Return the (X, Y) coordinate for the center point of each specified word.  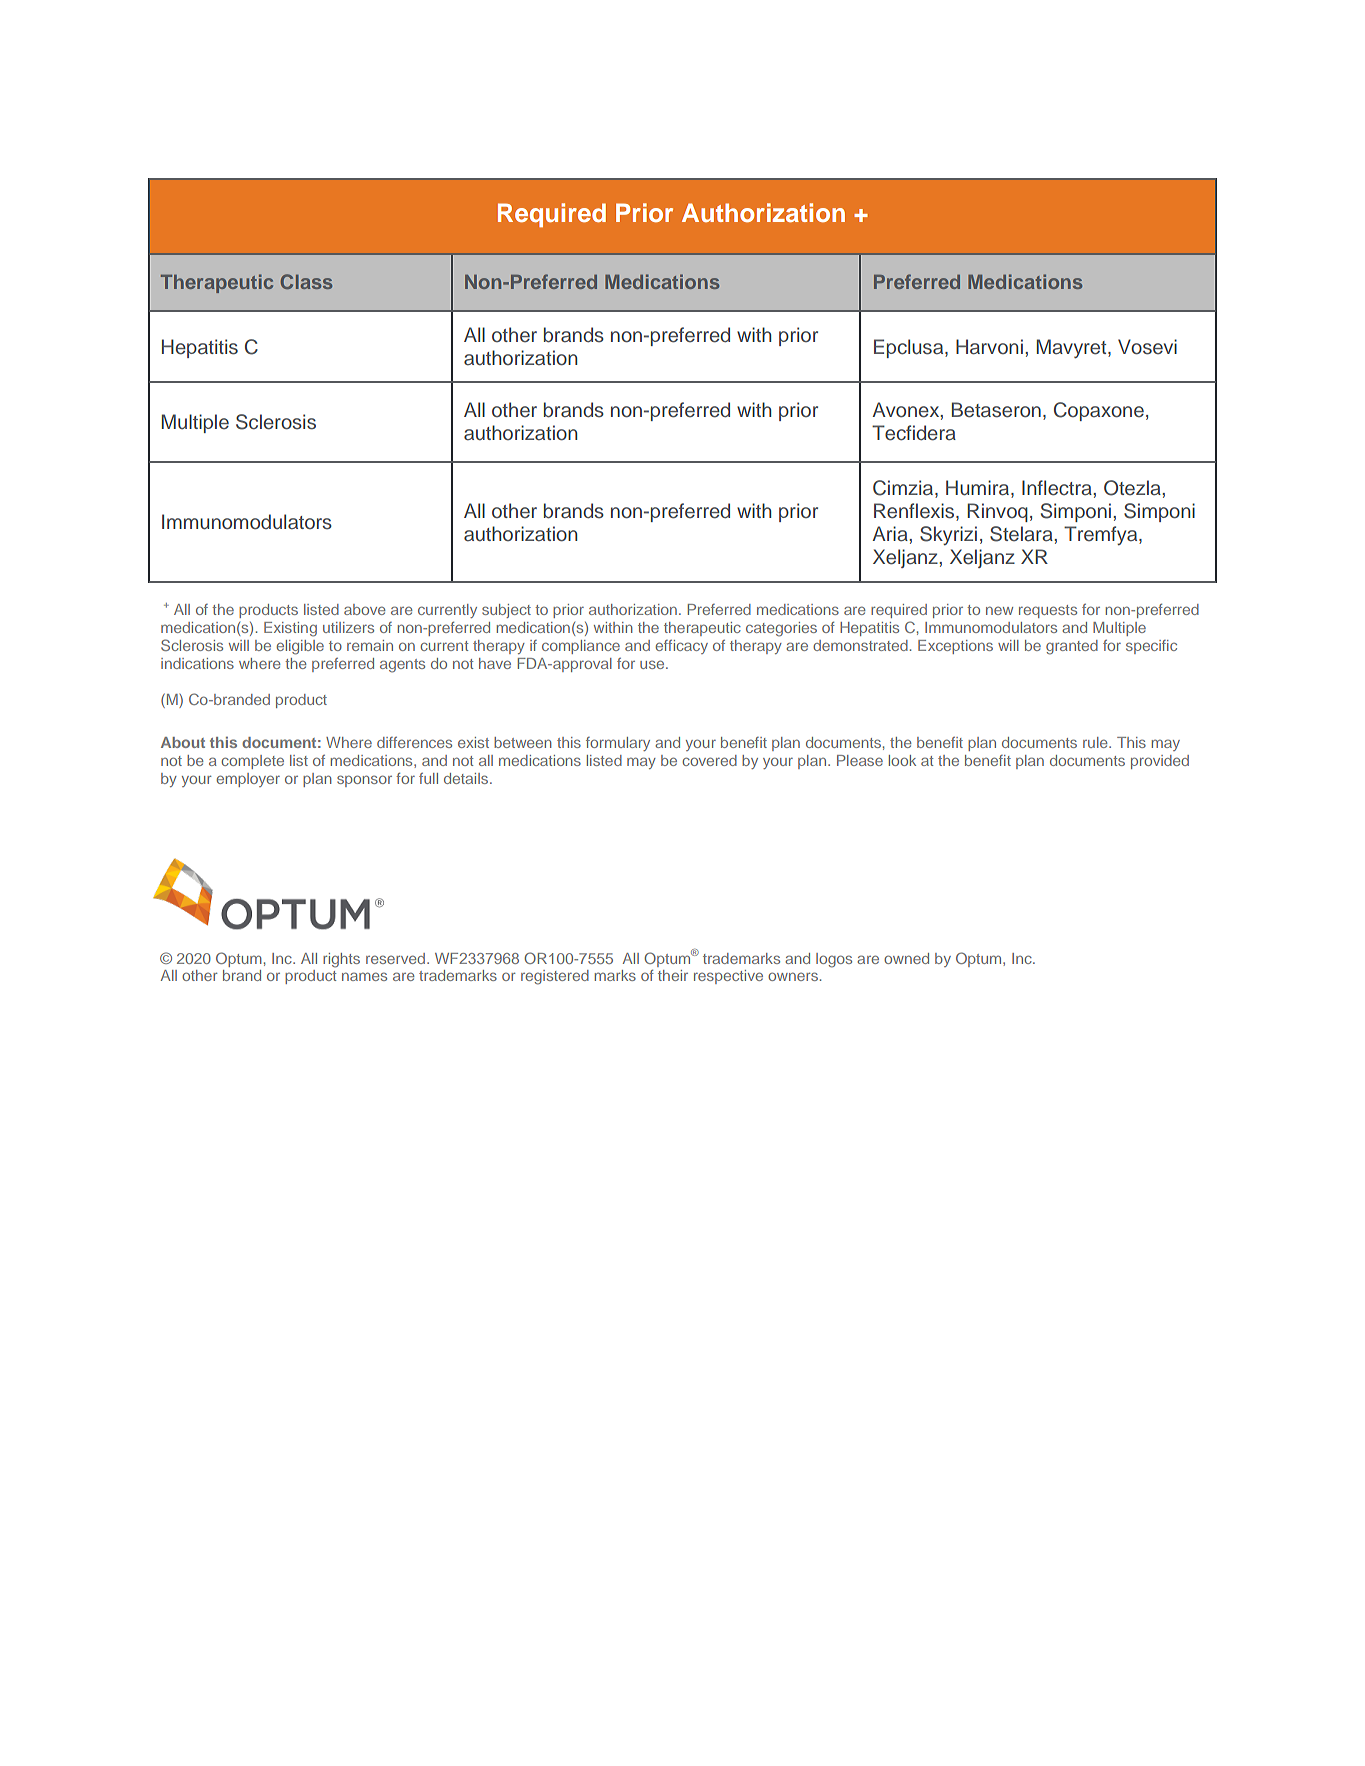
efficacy (682, 647)
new (999, 610)
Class (306, 281)
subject (506, 611)
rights (341, 960)
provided (1160, 762)
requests (1048, 611)
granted (1072, 647)
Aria (891, 533)
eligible (300, 647)
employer (248, 780)
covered (710, 760)
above (365, 609)
